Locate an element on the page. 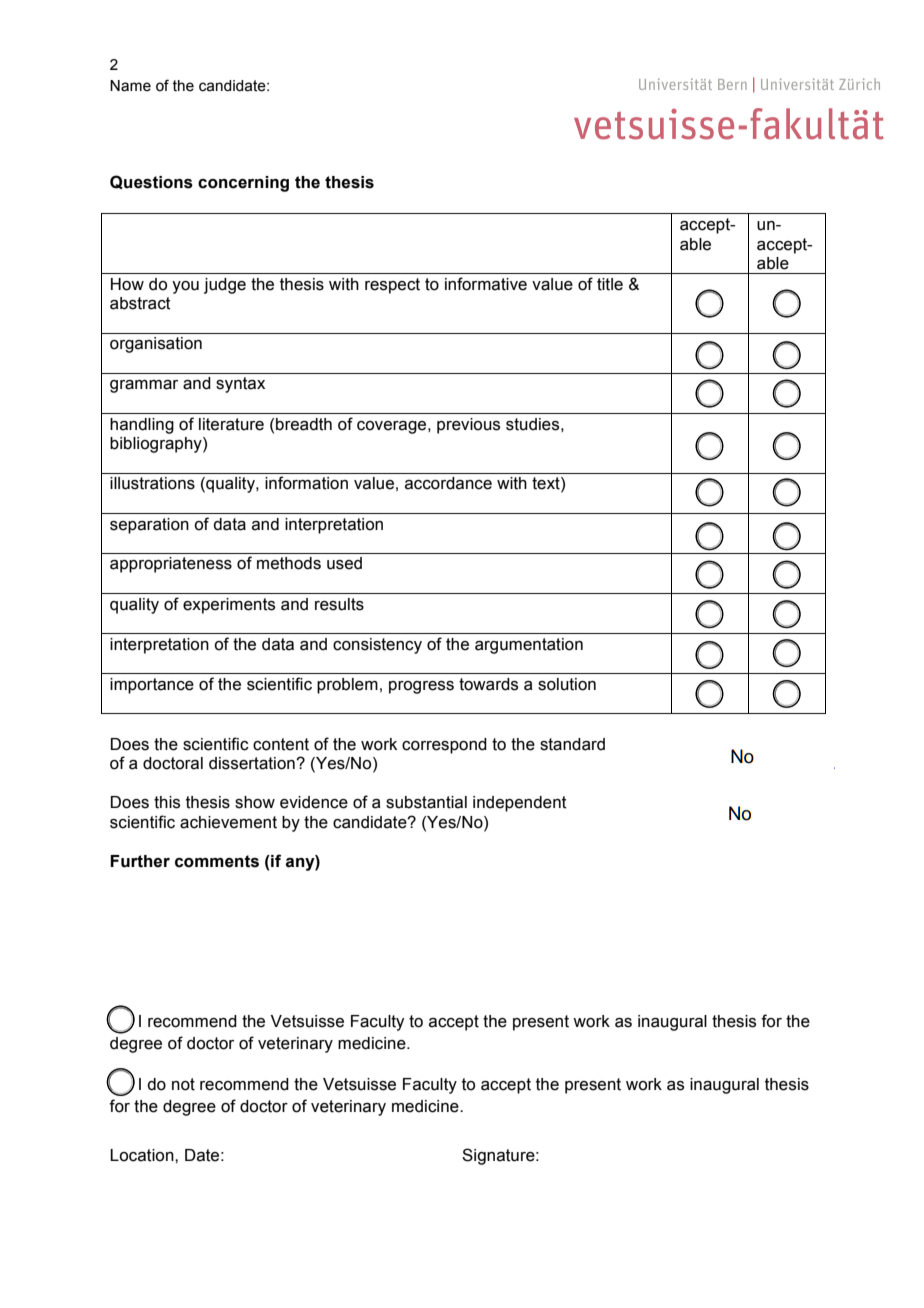 The image size is (924, 1308). organisation is located at coordinates (156, 345).
